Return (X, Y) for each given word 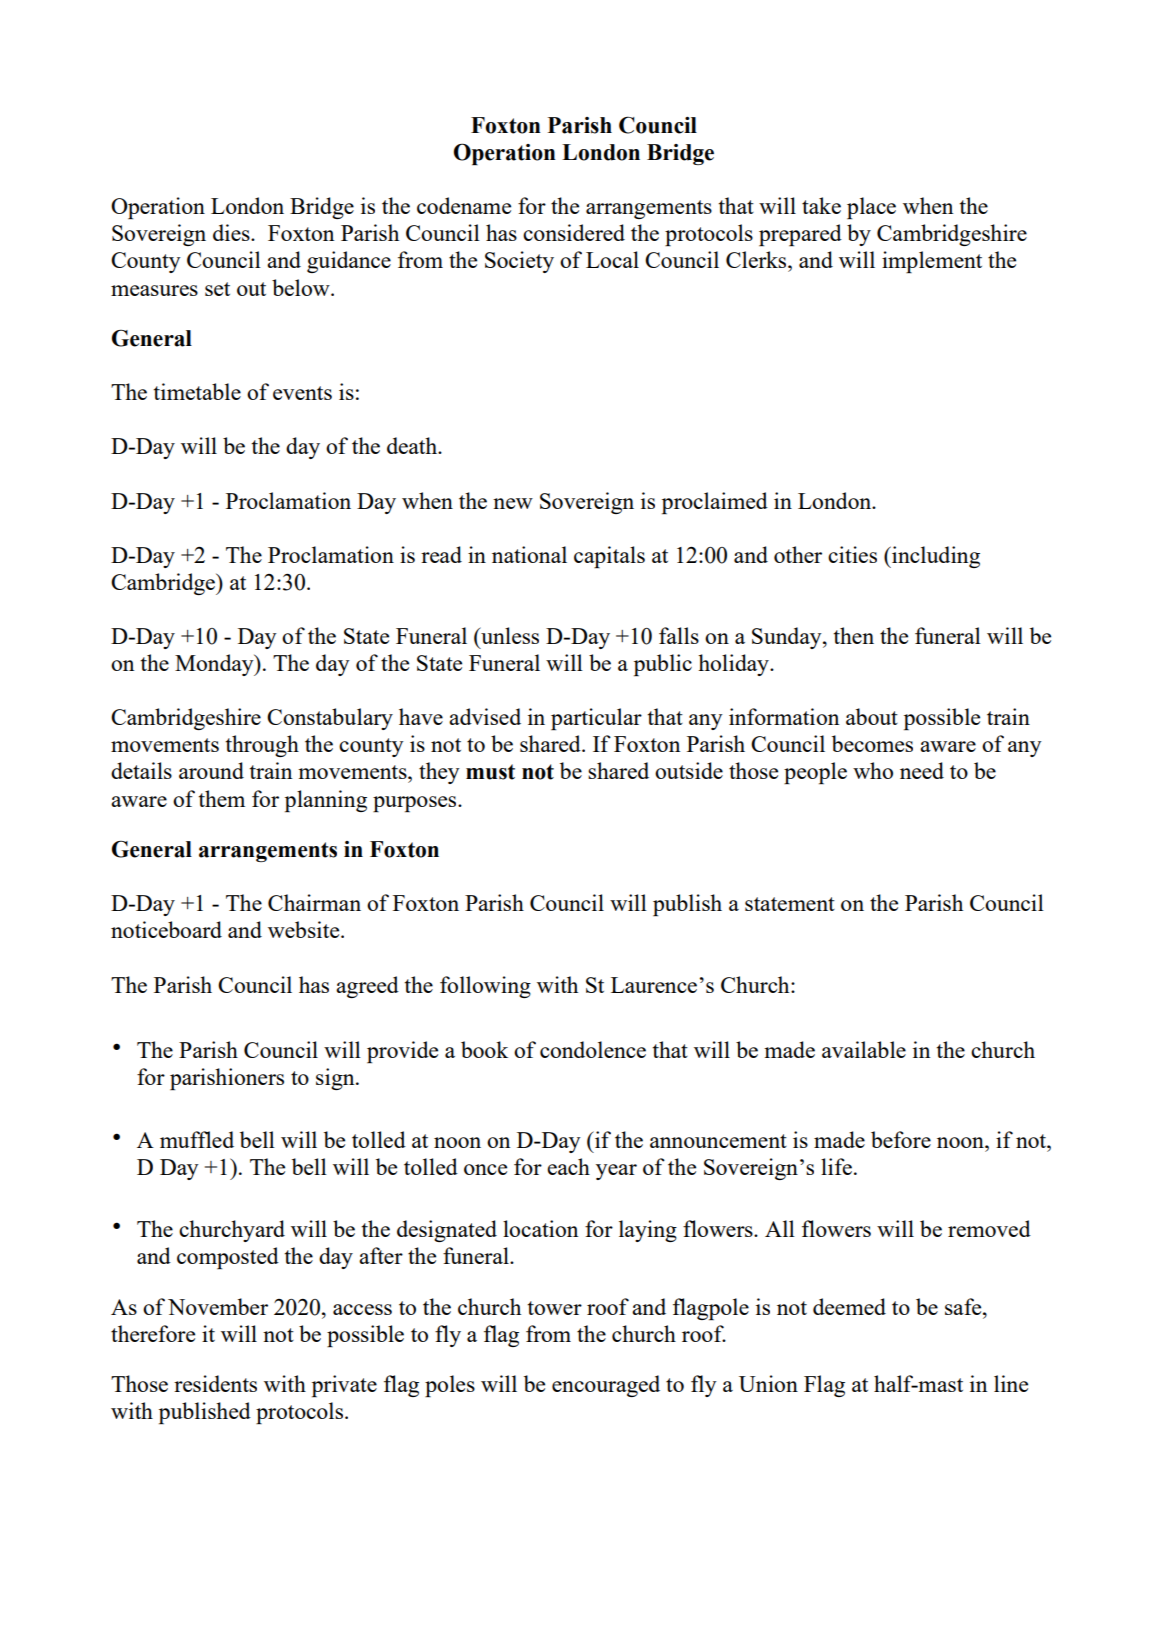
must (490, 772)
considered (574, 232)
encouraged (606, 1386)
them (221, 798)
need (922, 770)
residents (215, 1383)
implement (932, 262)
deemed (849, 1306)
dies (232, 232)
